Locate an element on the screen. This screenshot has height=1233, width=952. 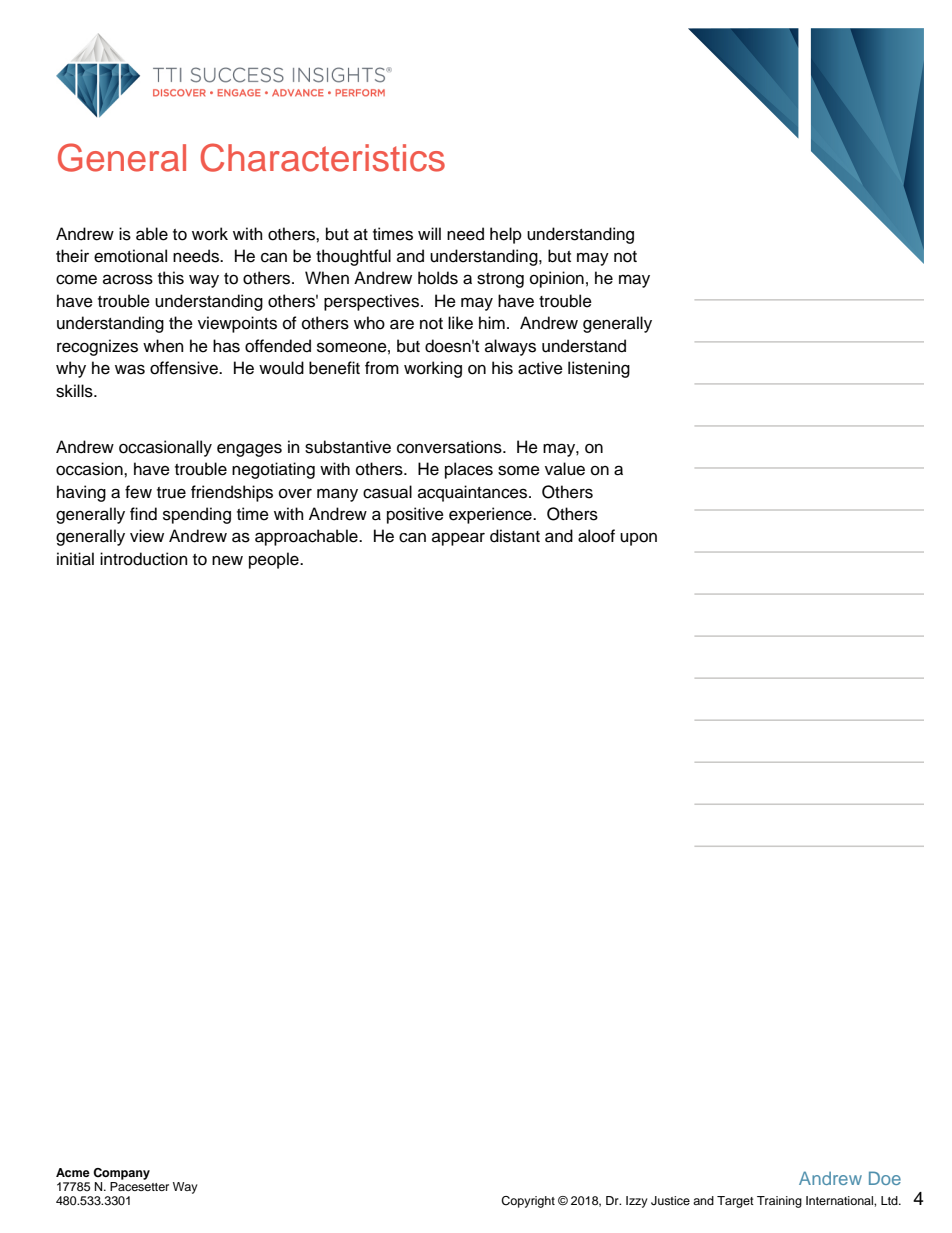
appear is located at coordinates (458, 539).
